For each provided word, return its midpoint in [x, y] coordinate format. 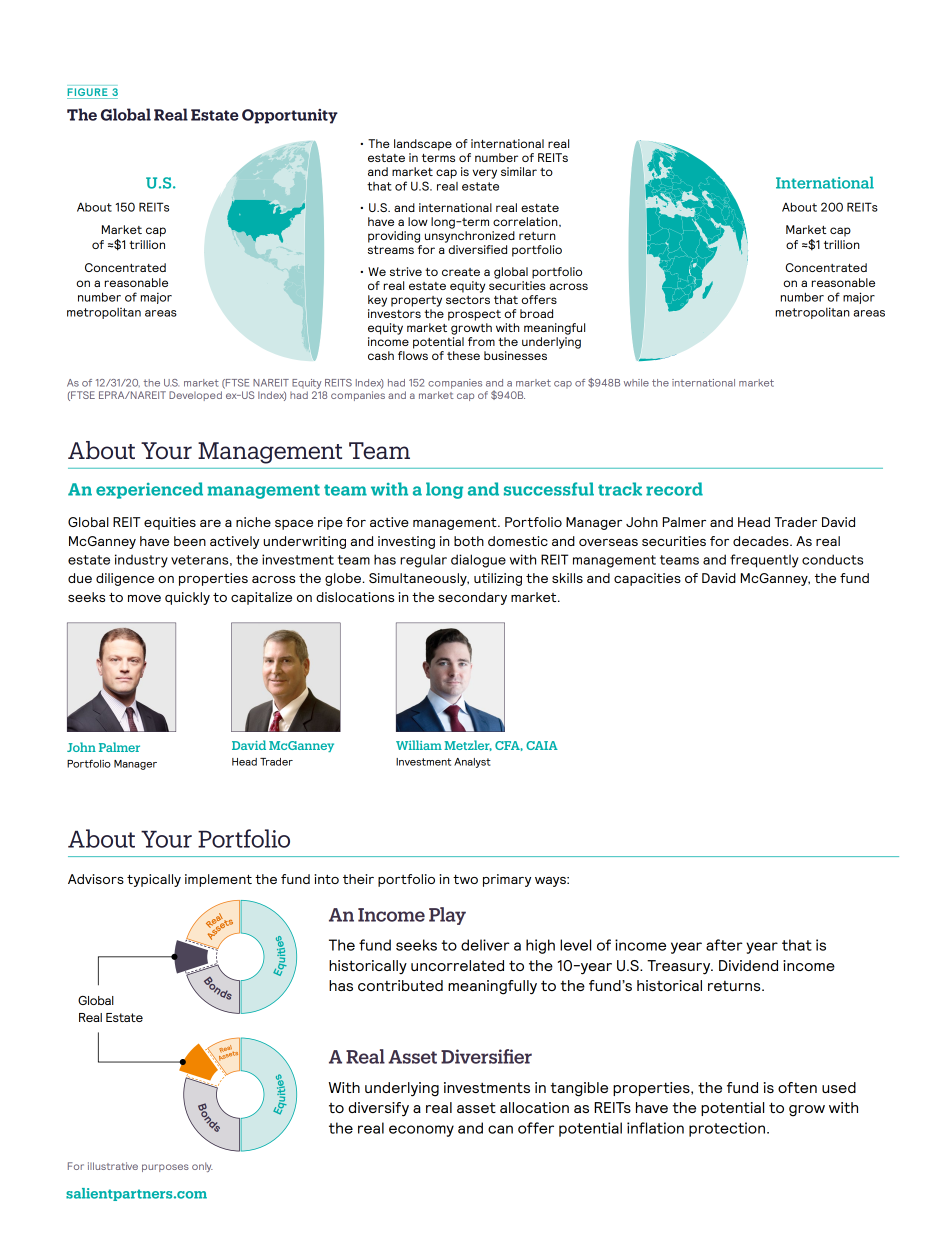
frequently [764, 561]
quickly [187, 598]
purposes [165, 1168]
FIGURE [87, 92]
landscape [423, 145]
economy [421, 1131]
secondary [472, 598]
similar [519, 171]
